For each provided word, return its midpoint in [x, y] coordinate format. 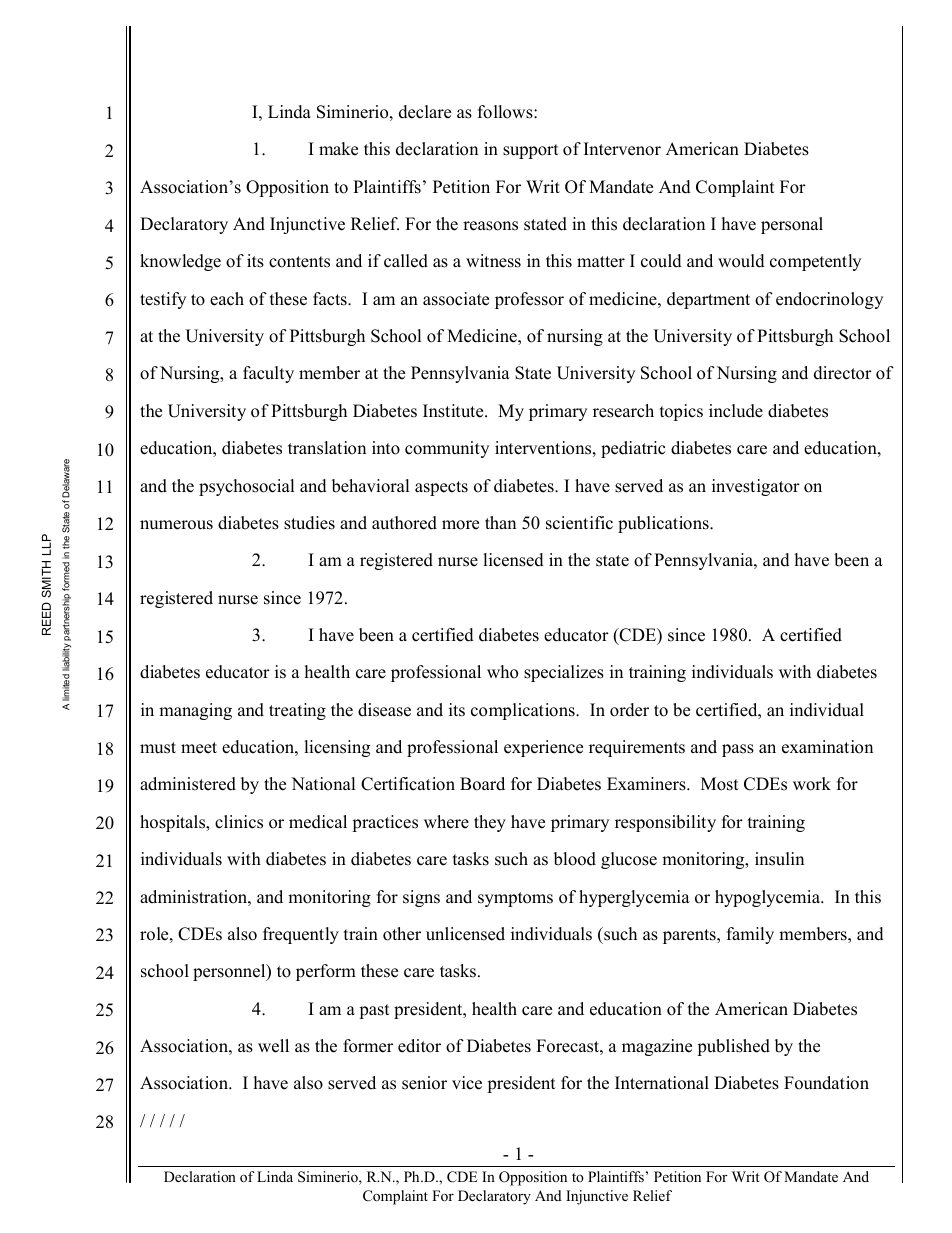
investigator [756, 487]
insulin [779, 859]
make [338, 149]
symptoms [515, 899]
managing [195, 711]
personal [792, 225]
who [502, 672]
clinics [239, 822]
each [227, 299]
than [500, 522]
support [531, 151]
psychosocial [247, 487]
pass [738, 750]
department [708, 300]
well [273, 1046]
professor [529, 300]
